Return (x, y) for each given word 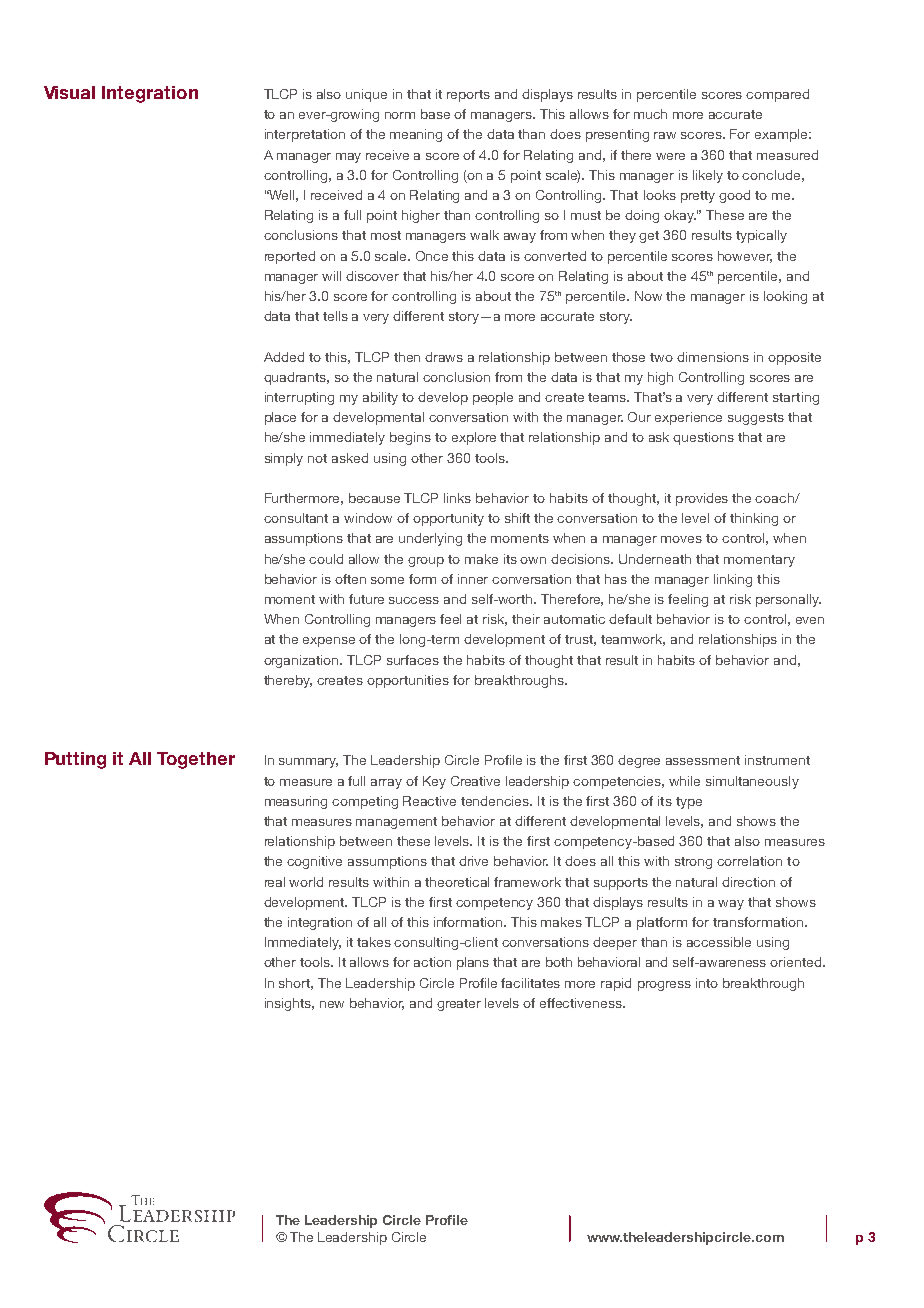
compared (777, 95)
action (432, 962)
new (332, 1004)
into (707, 983)
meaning (416, 135)
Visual (69, 92)
